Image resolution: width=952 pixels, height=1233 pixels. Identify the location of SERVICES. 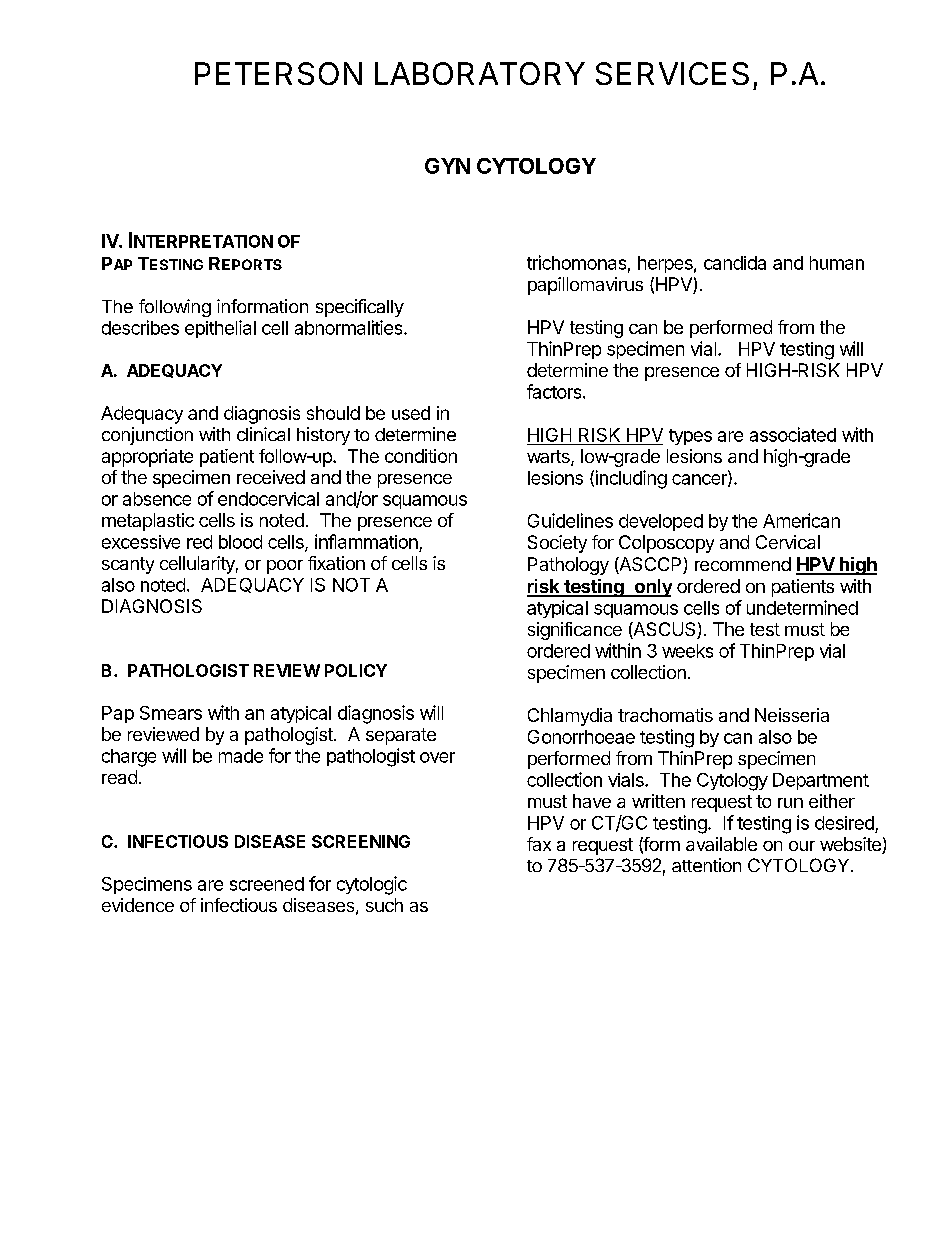
(672, 73).
